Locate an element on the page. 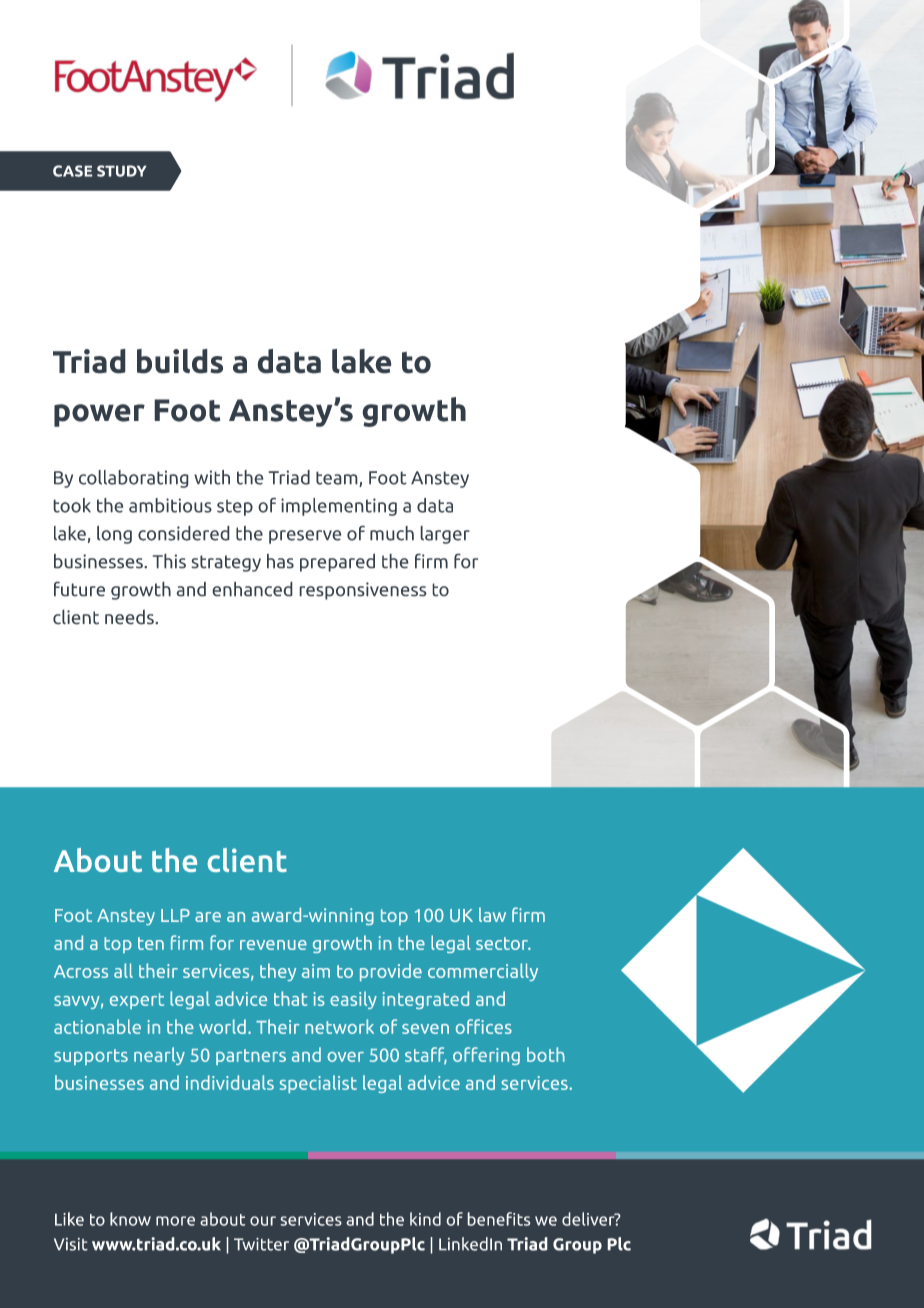  know is located at coordinates (130, 1219).
